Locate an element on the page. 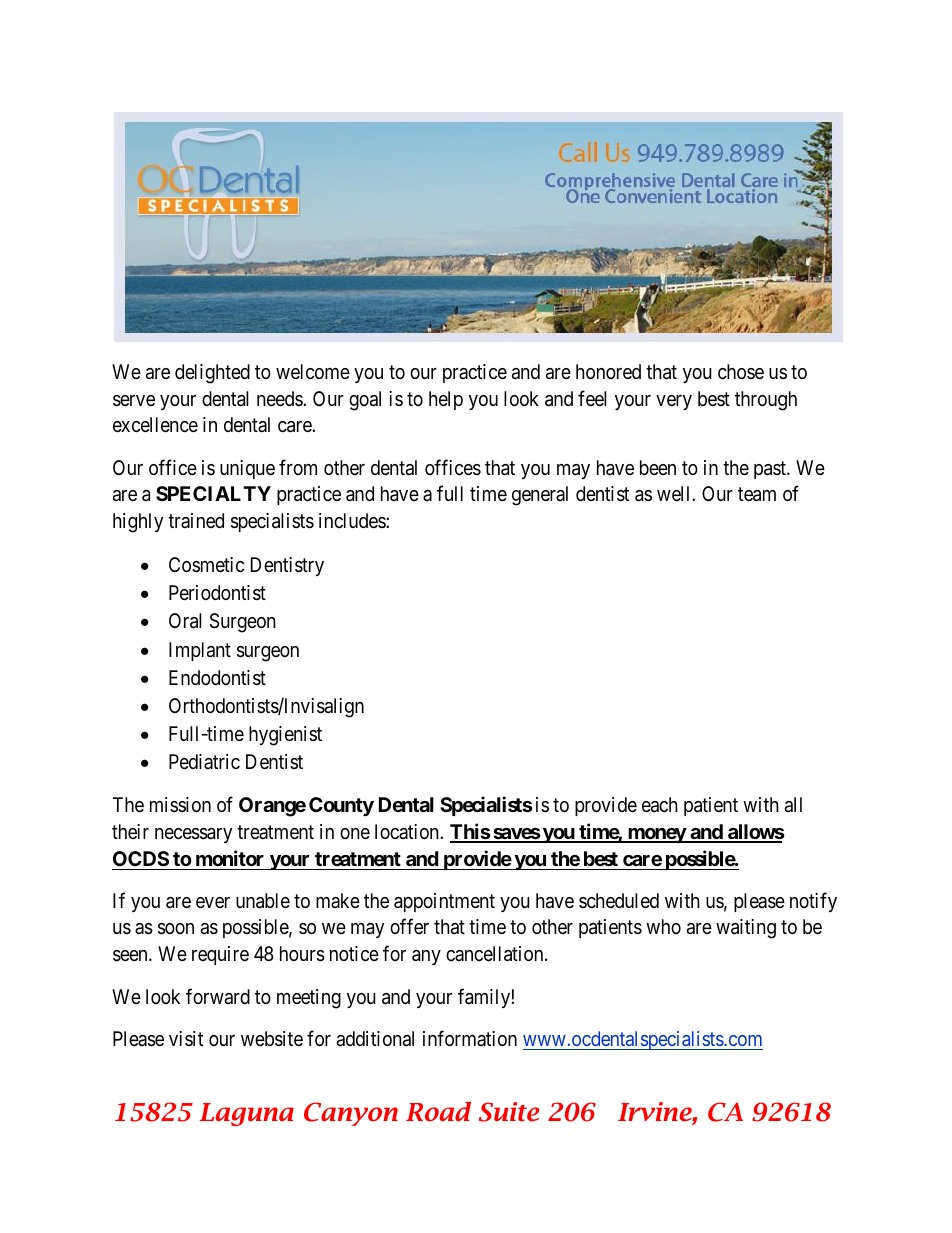 This page has width=952, height=1233. Road is located at coordinates (438, 1112).
